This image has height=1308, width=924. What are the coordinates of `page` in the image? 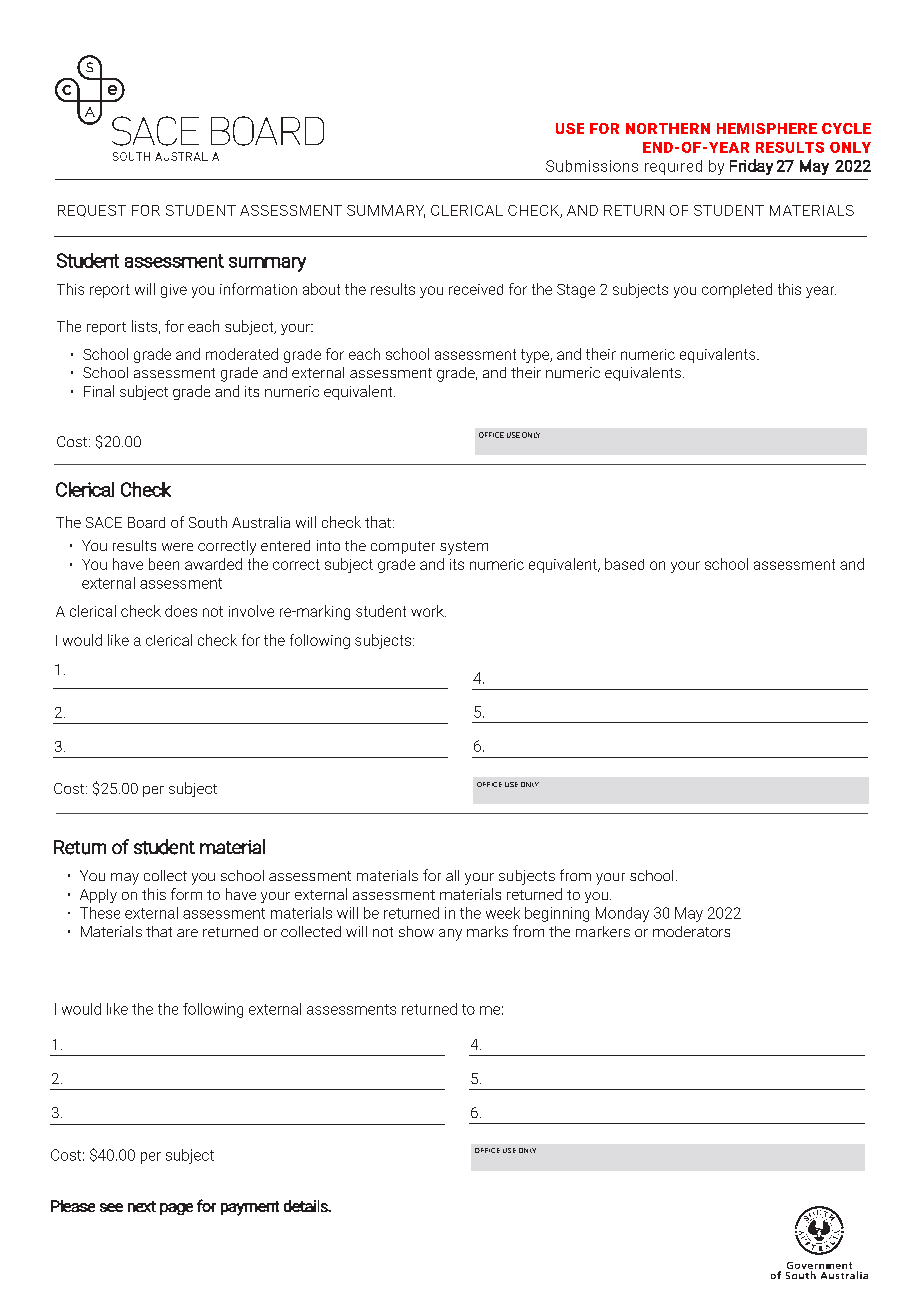 It's located at (176, 1209).
